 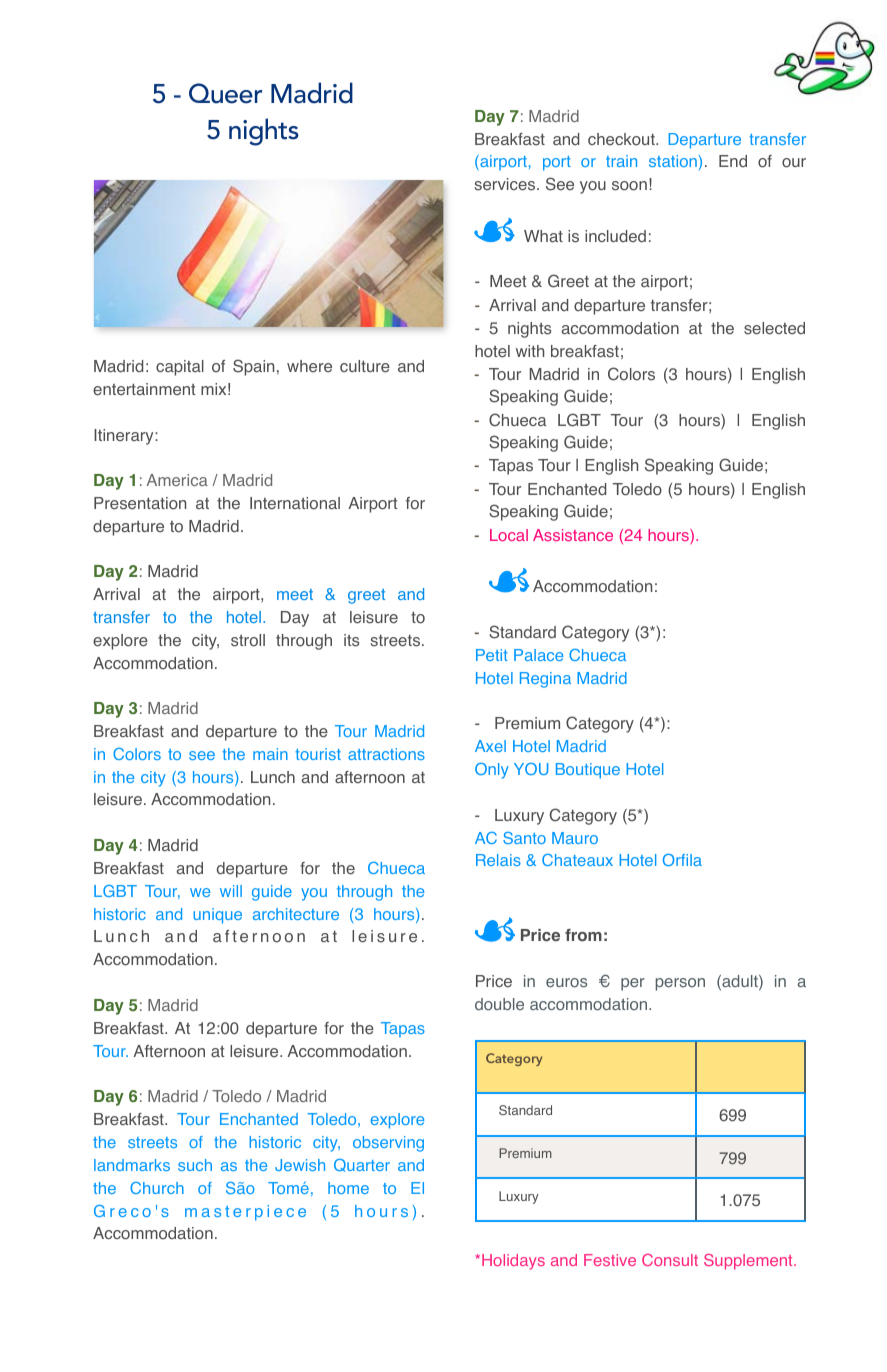 What do you see at coordinates (673, 161) in the document?
I see `station` at bounding box center [673, 161].
